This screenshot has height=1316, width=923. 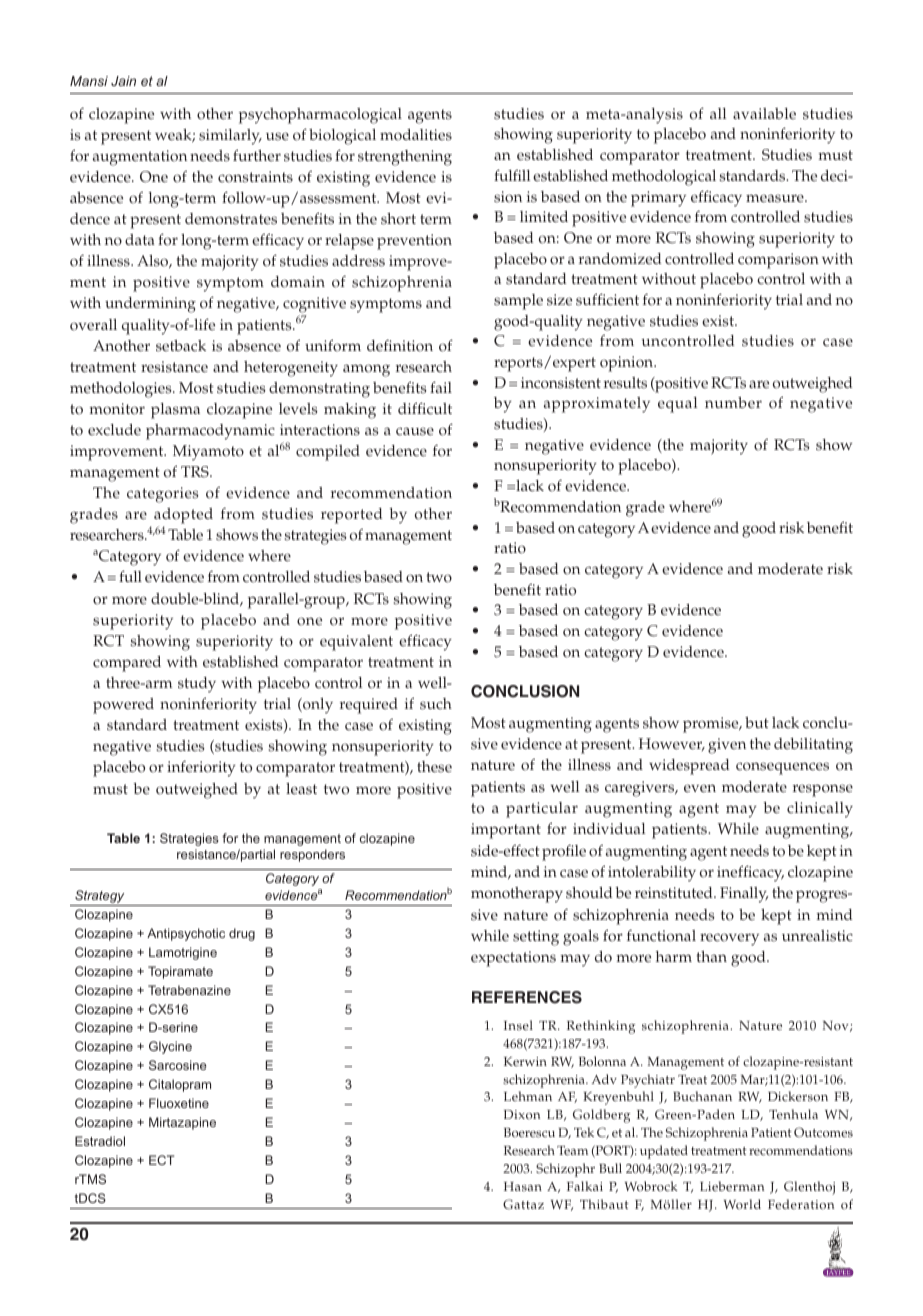 I want to click on least, so click(x=301, y=789).
